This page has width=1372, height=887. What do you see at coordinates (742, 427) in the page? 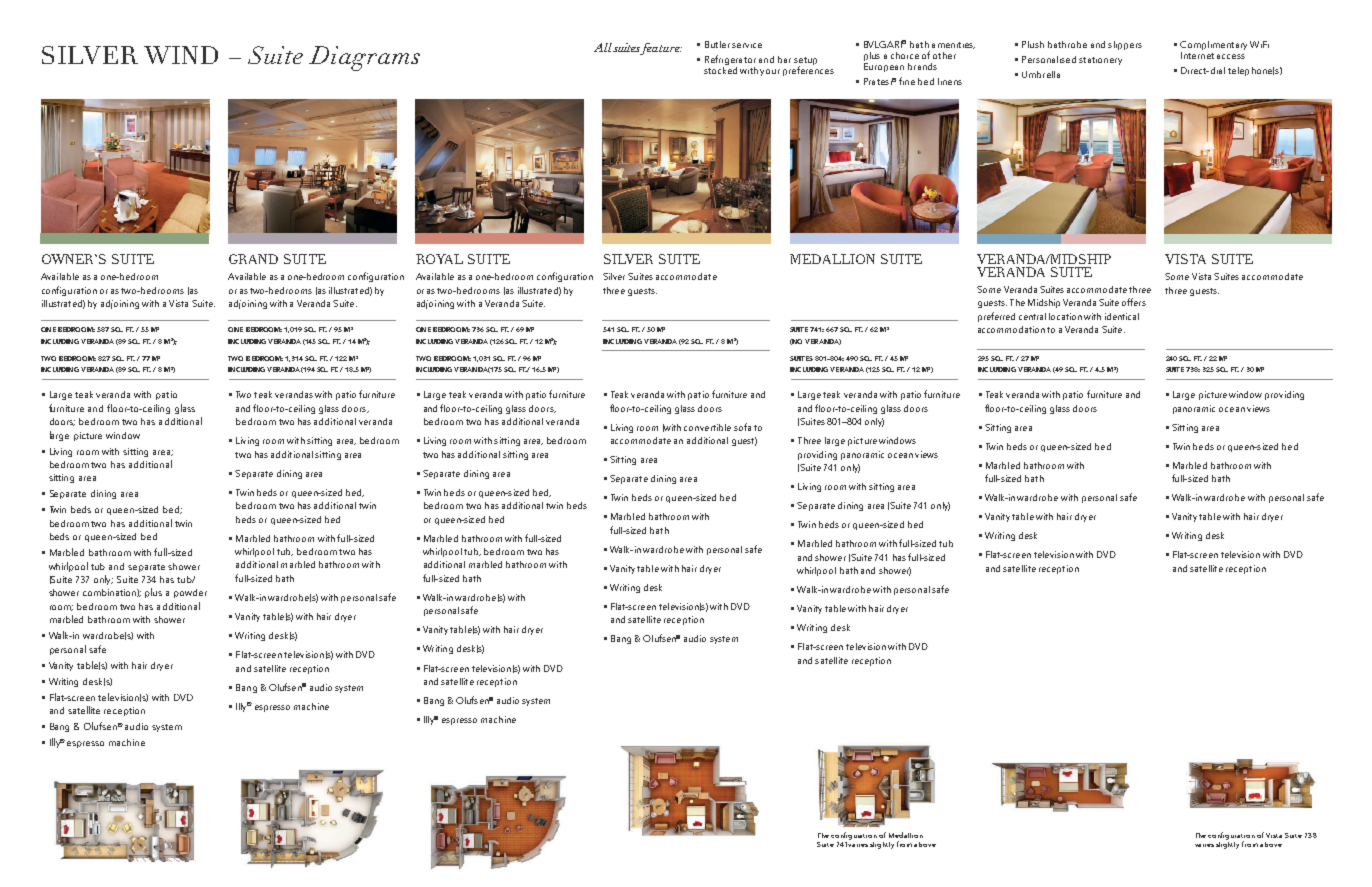
I see `sofa` at bounding box center [742, 427].
